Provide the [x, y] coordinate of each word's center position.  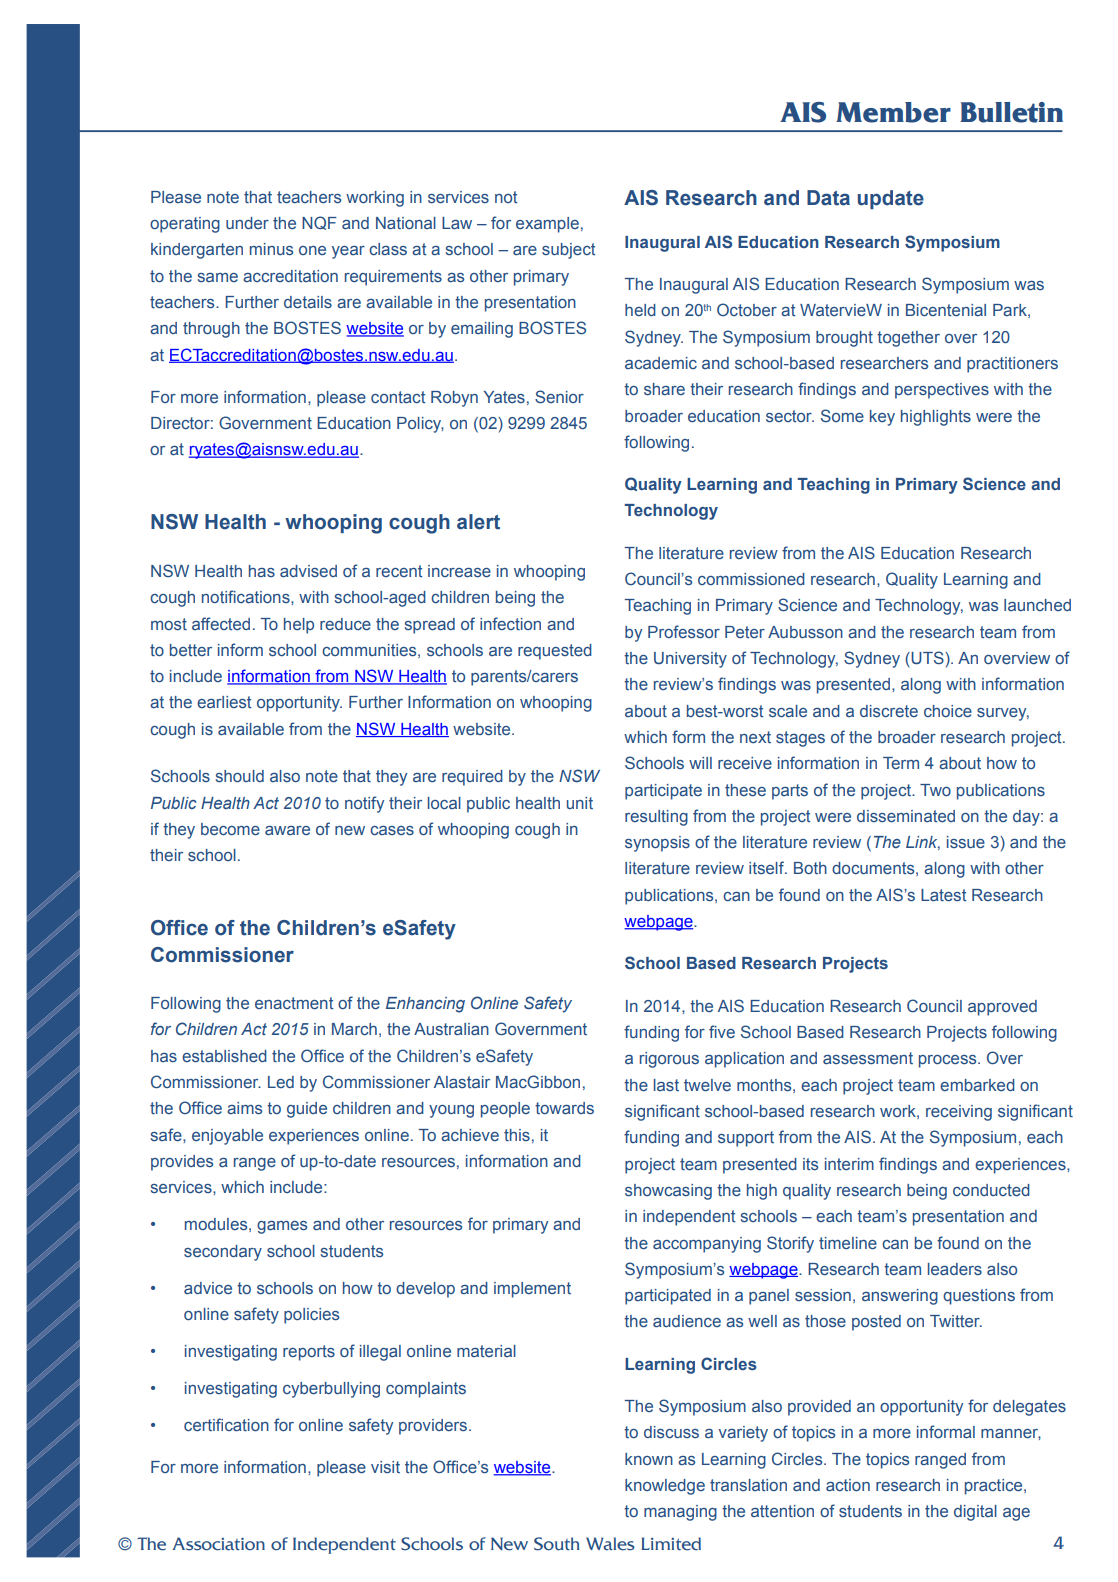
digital [975, 1513]
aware [287, 830]
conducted [991, 1190]
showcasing [668, 1192]
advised [308, 571]
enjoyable [227, 1137]
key [882, 418]
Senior [559, 397]
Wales [610, 1544]
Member [893, 112]
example [547, 225]
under [247, 223]
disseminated [906, 816]
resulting [656, 818]
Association [218, 1544]
